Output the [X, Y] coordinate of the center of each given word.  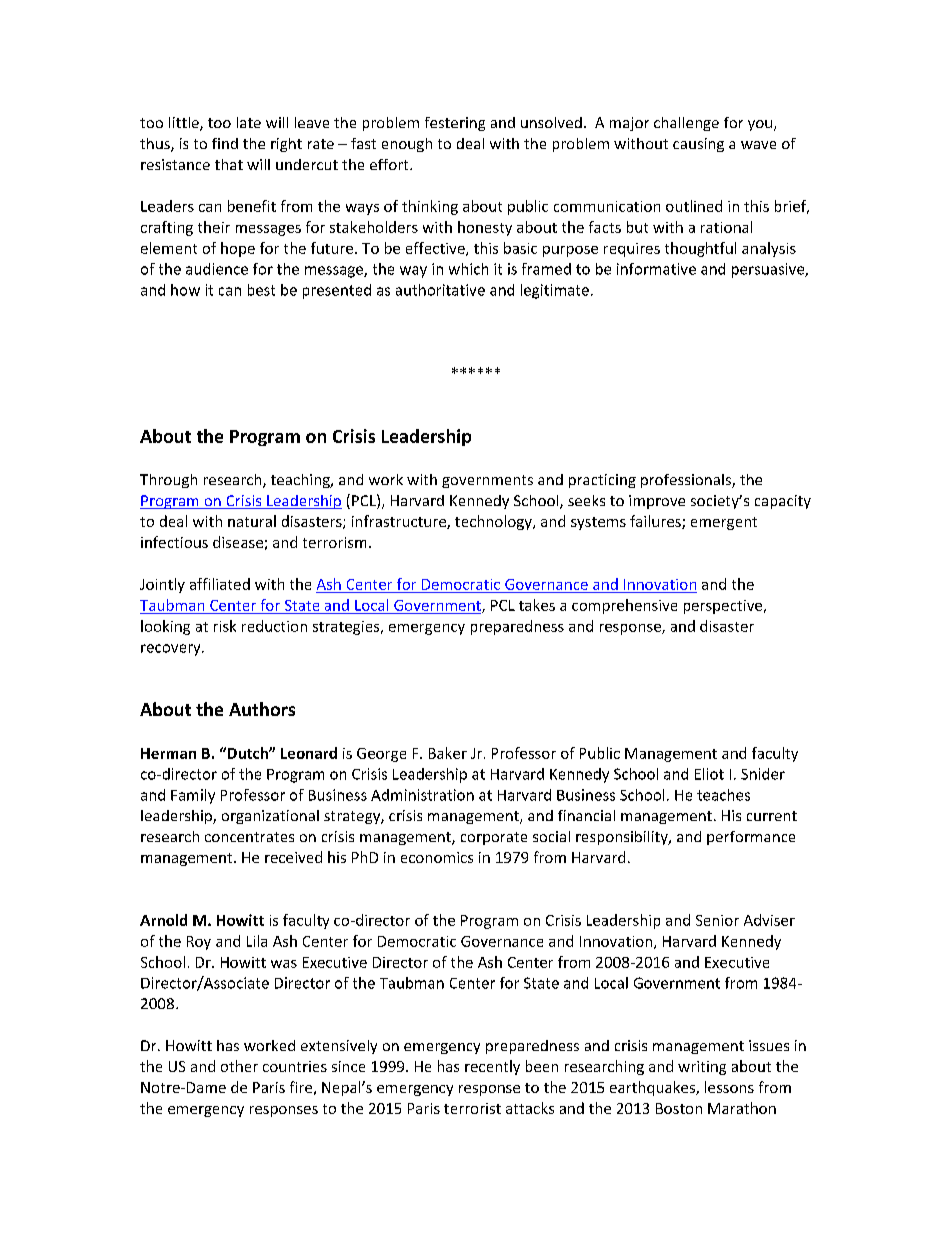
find [225, 143]
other [239, 1066]
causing [698, 145]
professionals [687, 481]
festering [455, 124]
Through [168, 481]
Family [193, 796]
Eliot [709, 774]
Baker [448, 753]
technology [494, 522]
